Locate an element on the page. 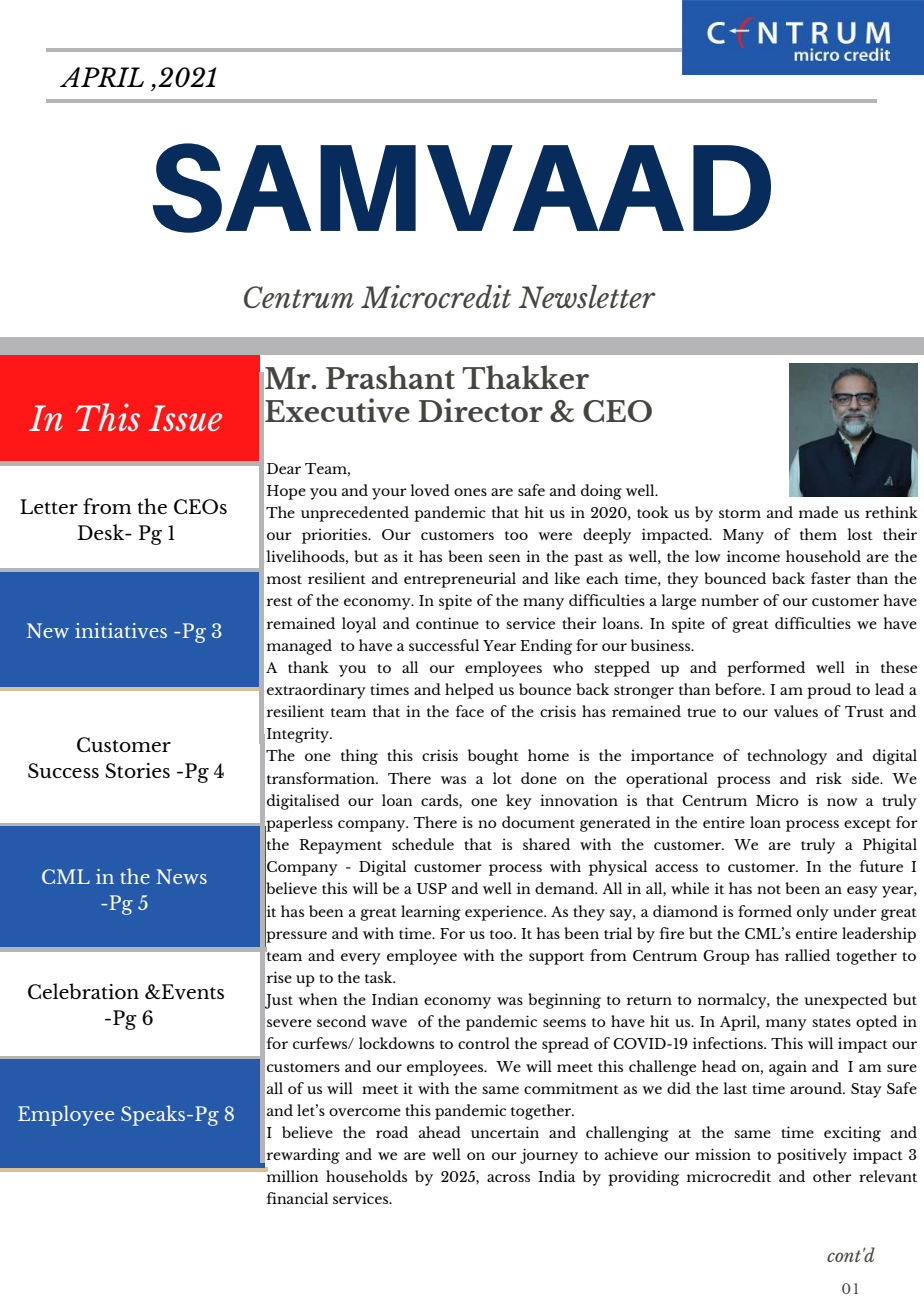 This image has width=924, height=1308. risk is located at coordinates (829, 778).
